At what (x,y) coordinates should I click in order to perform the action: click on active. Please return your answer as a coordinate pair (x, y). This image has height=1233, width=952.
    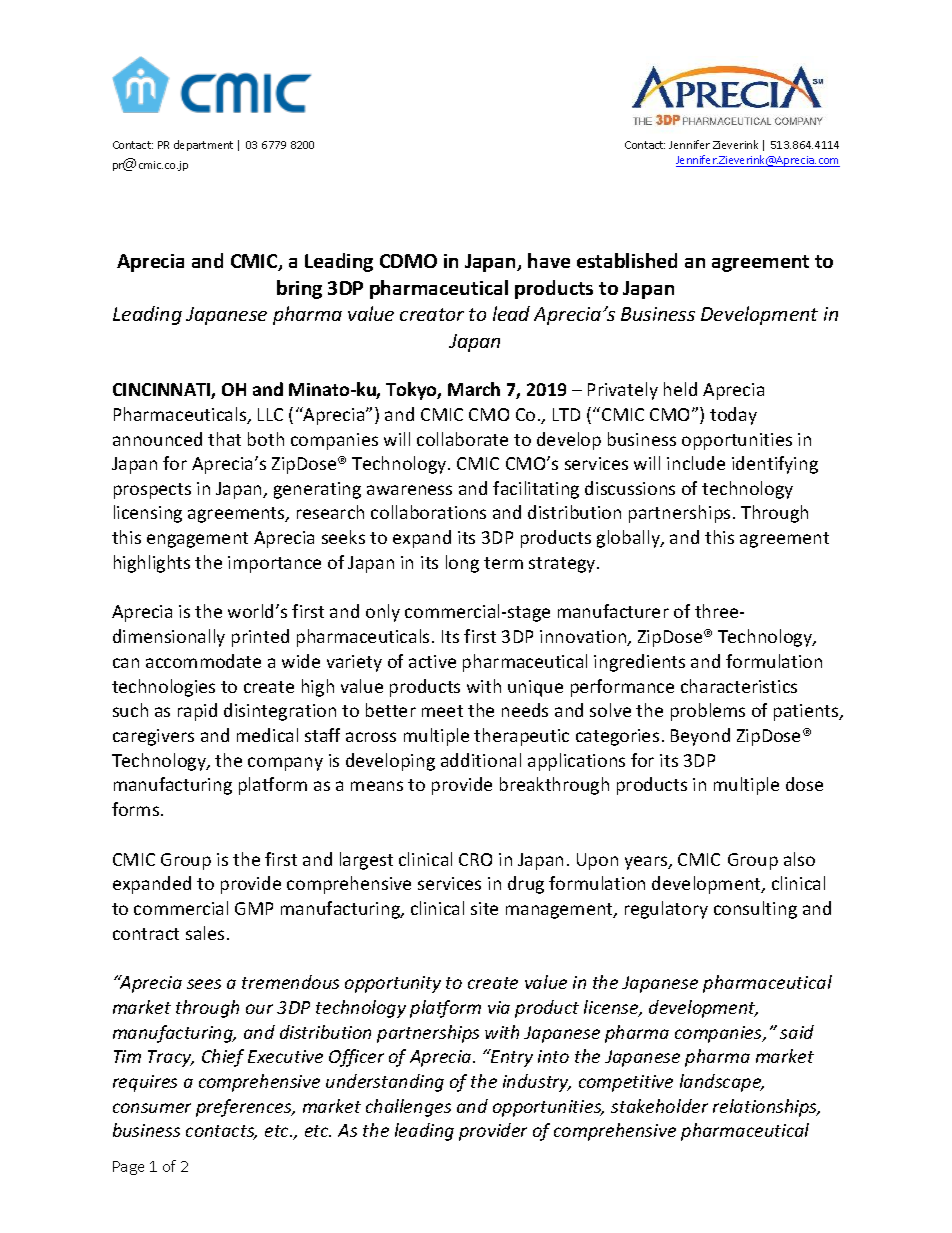
    Looking at the image, I should click on (432, 661).
